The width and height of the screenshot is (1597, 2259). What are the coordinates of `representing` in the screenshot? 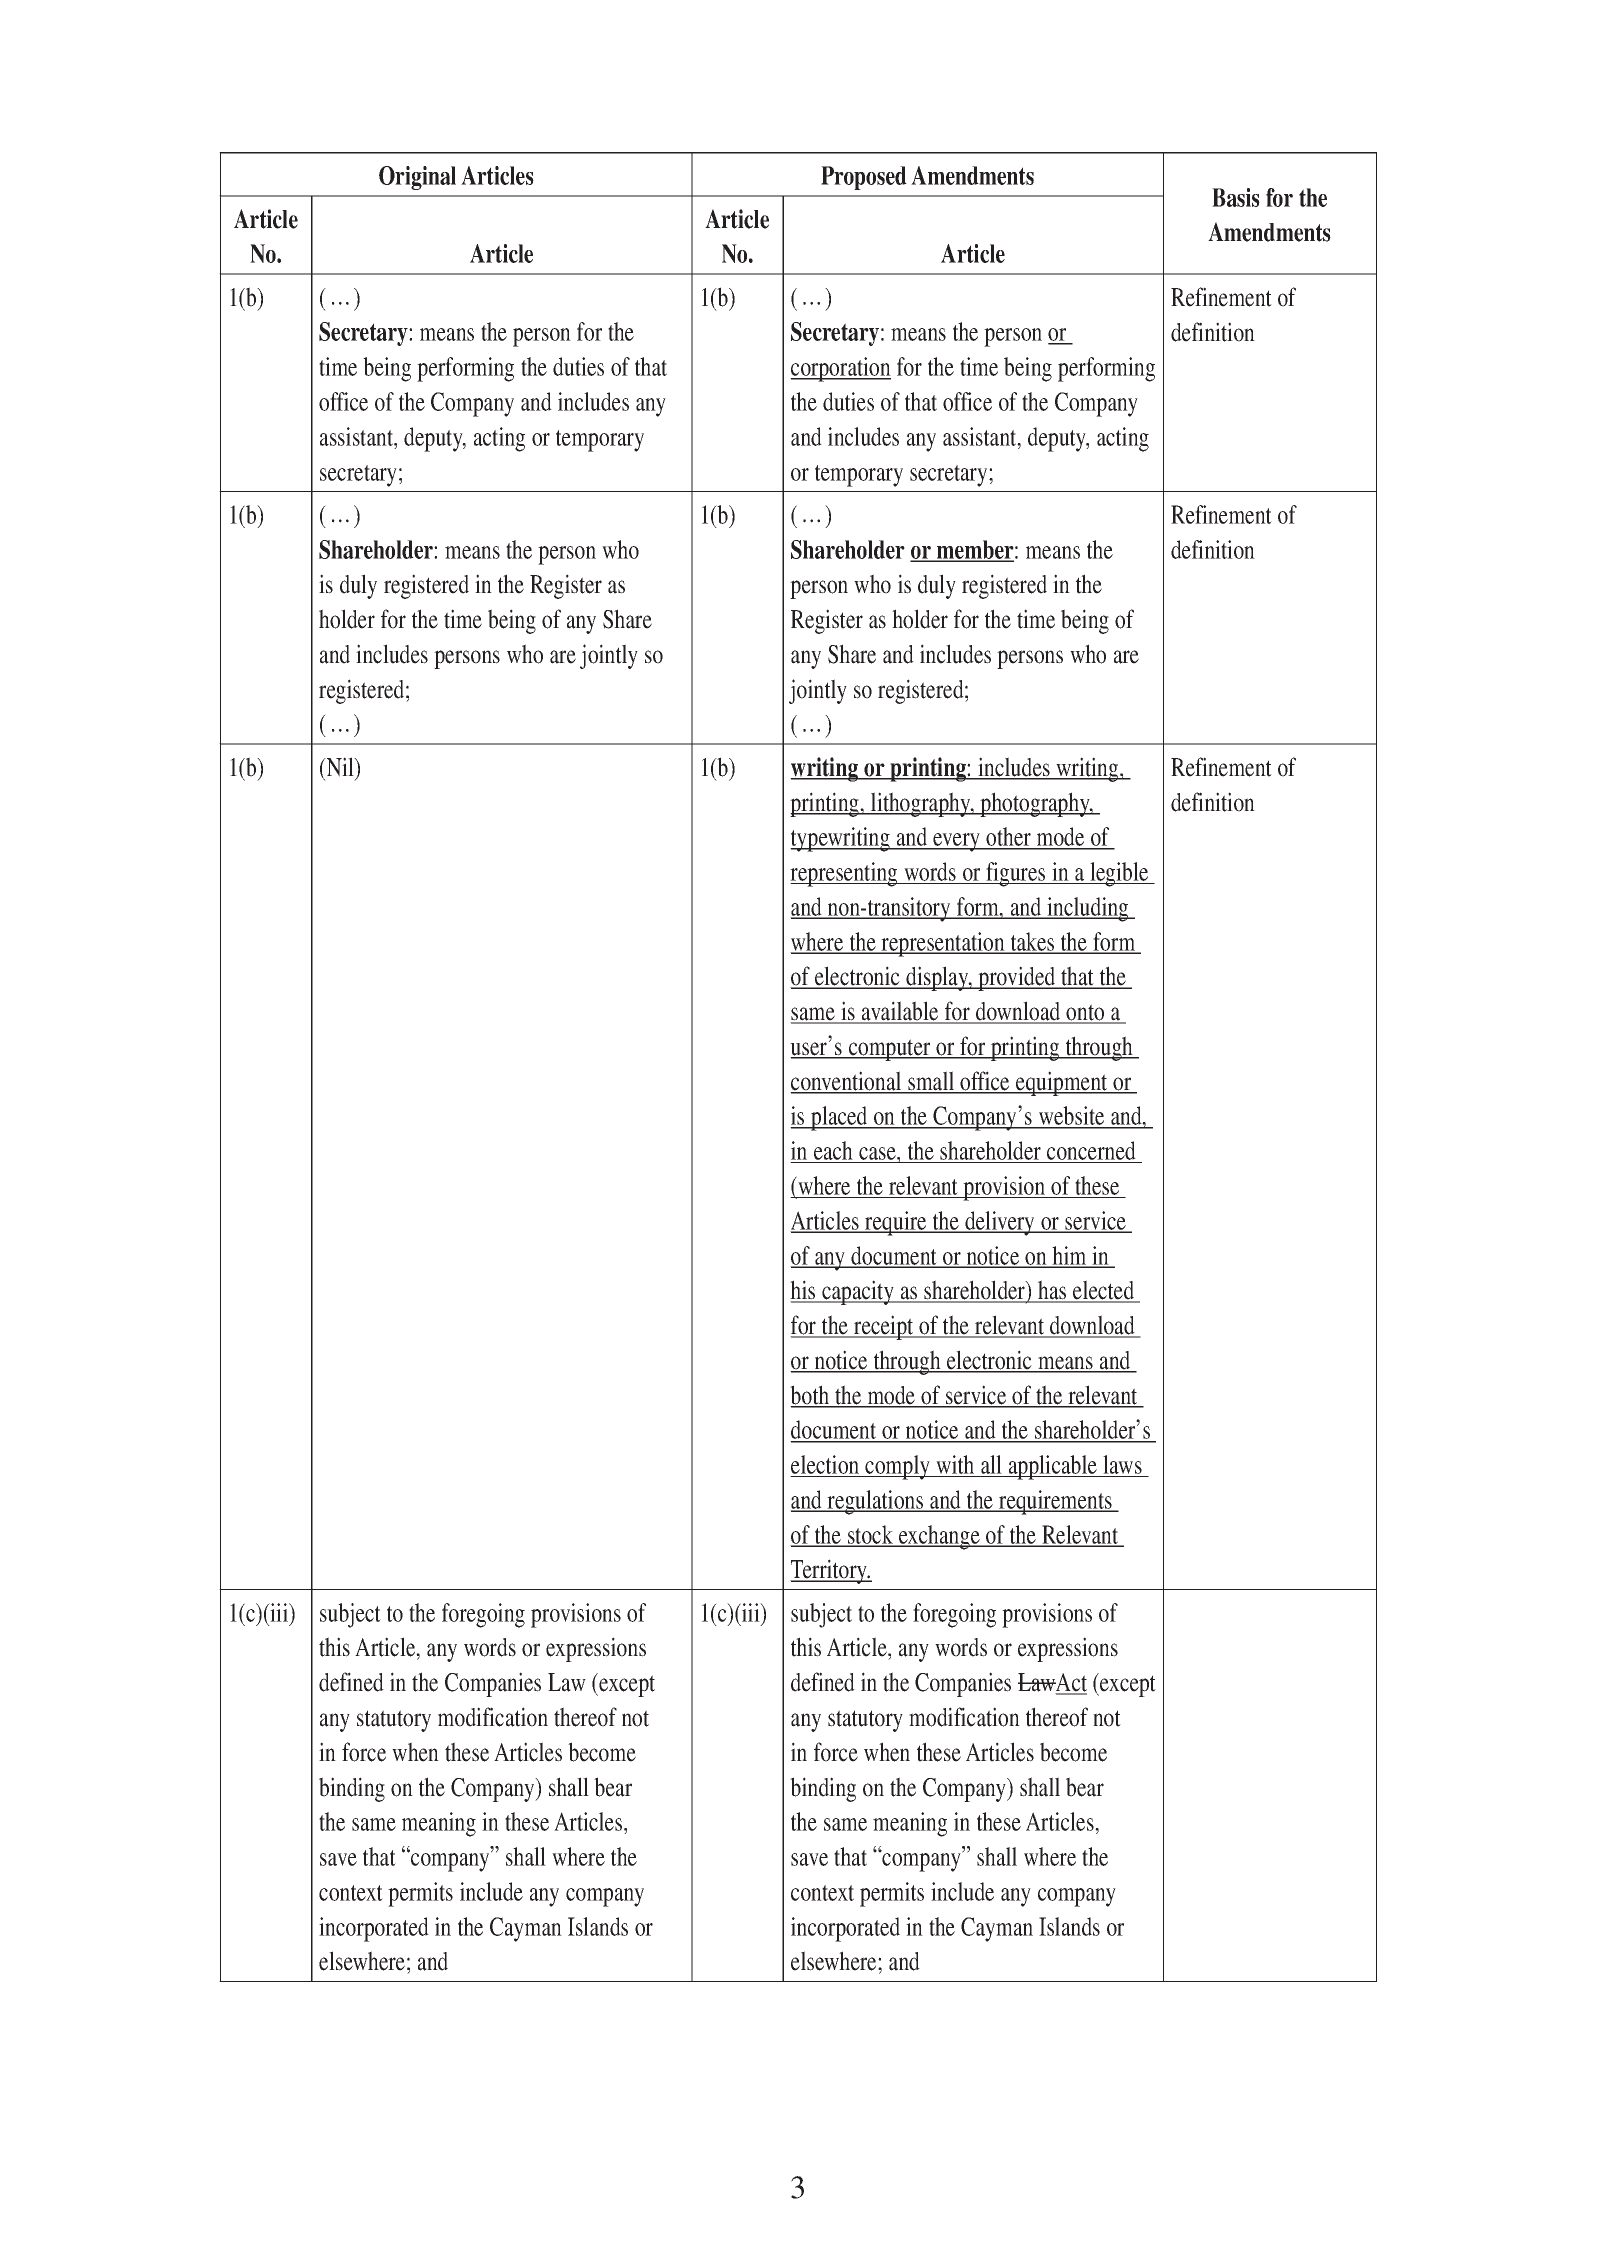 It's located at (845, 874).
